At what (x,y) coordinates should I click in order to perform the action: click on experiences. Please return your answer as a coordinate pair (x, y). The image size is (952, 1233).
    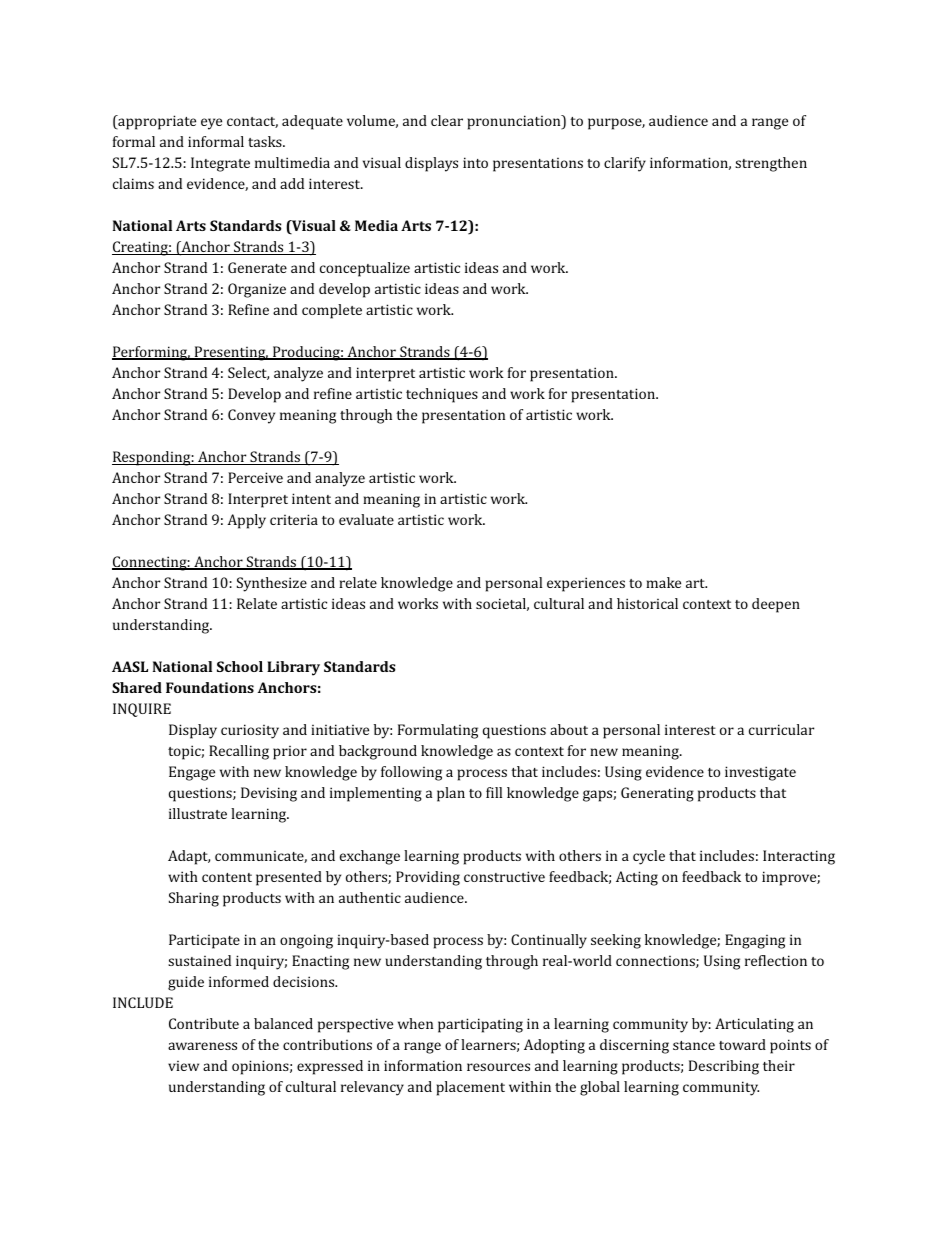
    Looking at the image, I should click on (586, 584).
